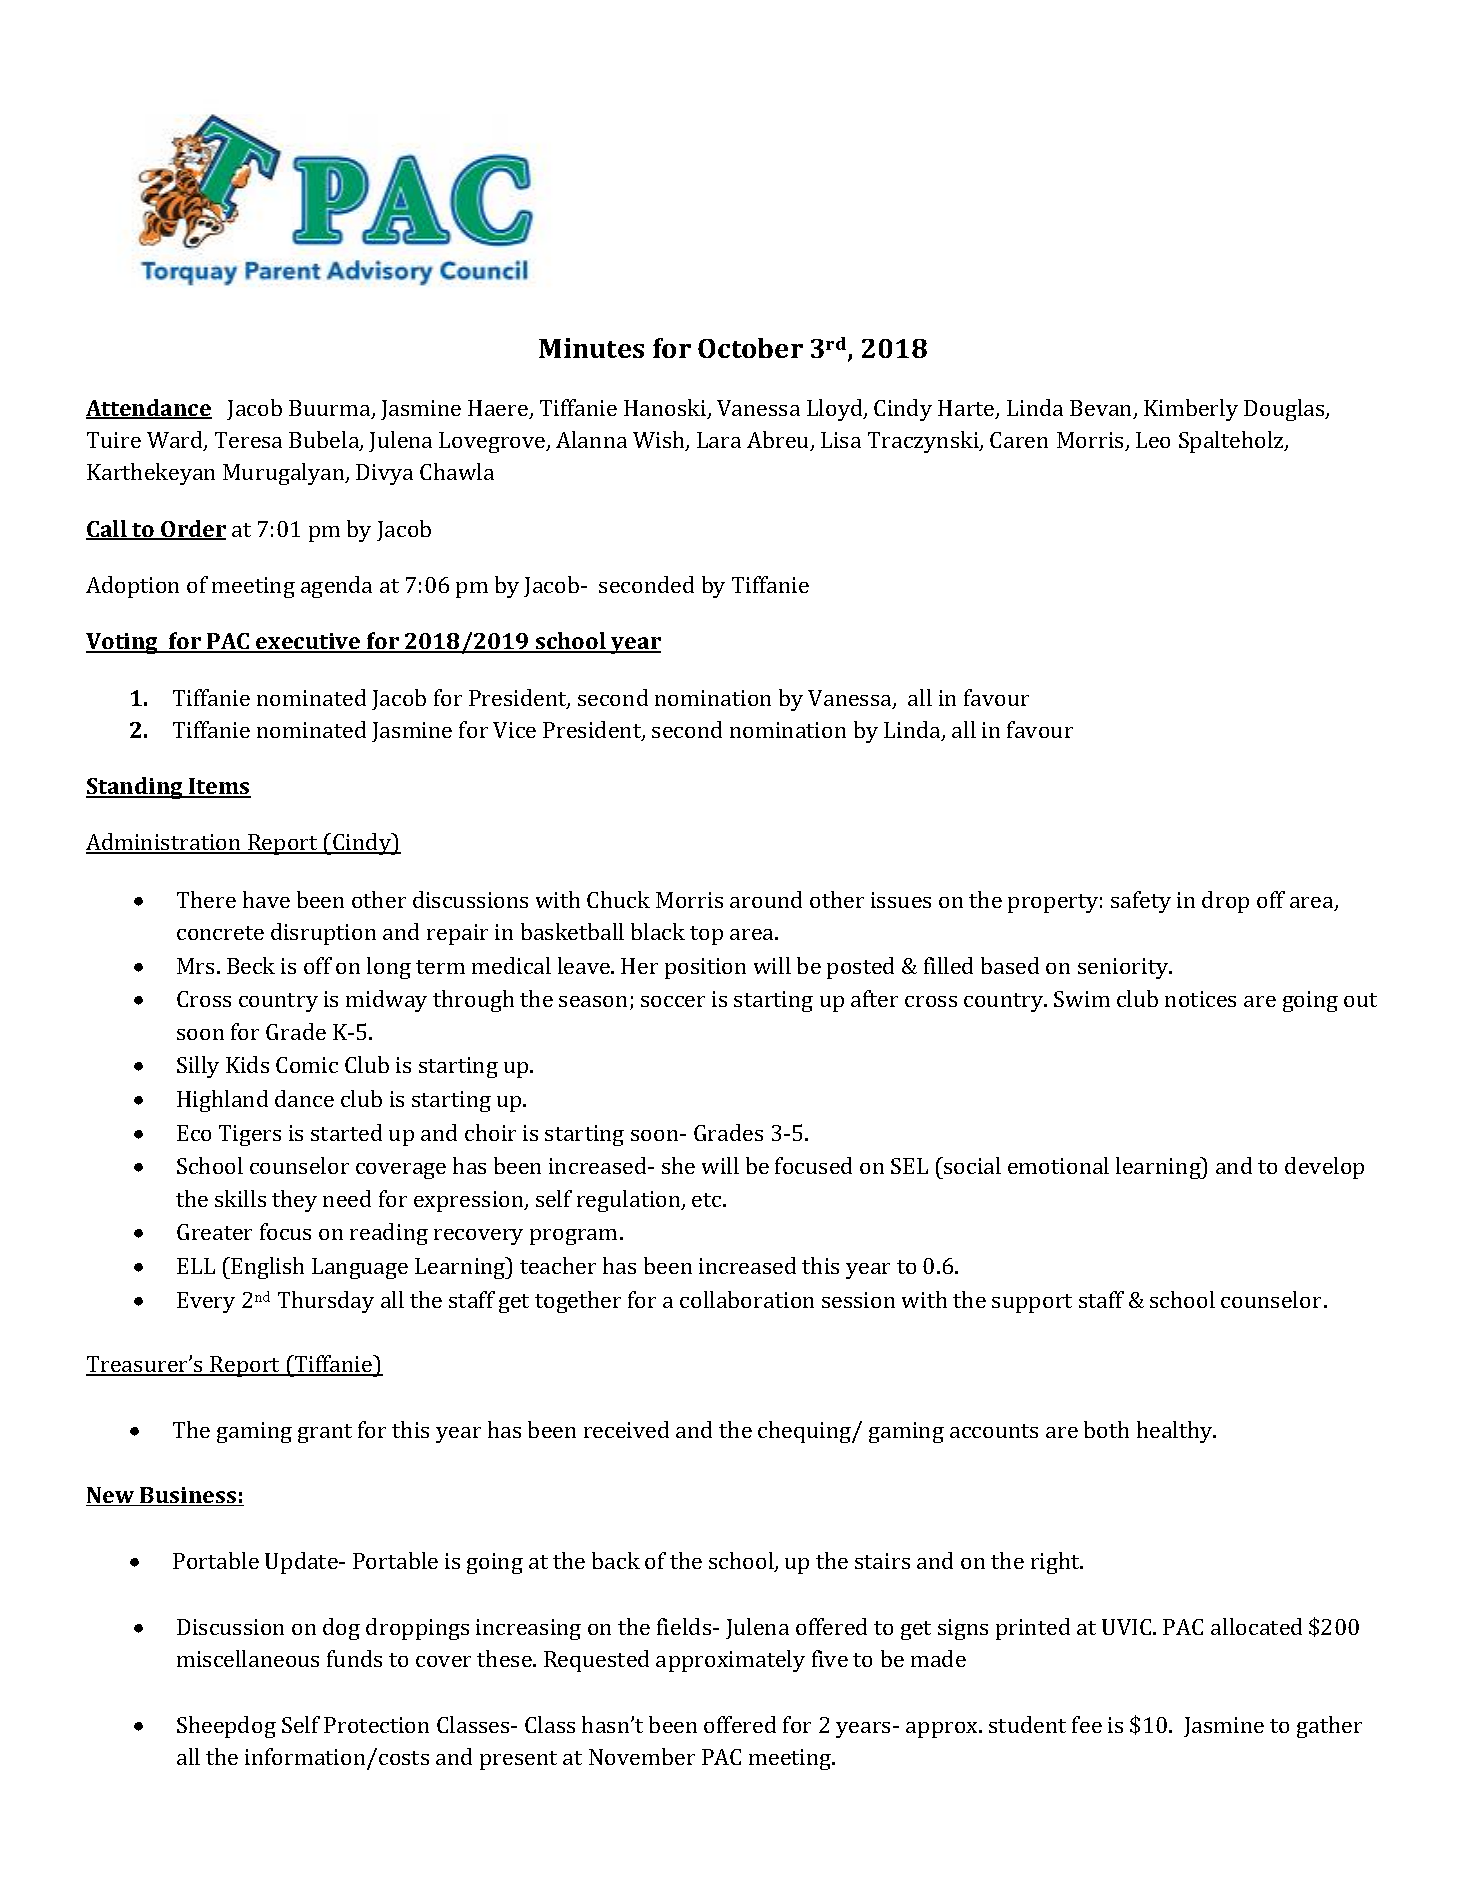 This screenshot has height=1898, width=1467. What do you see at coordinates (642, 1756) in the screenshot?
I see `November` at bounding box center [642, 1756].
